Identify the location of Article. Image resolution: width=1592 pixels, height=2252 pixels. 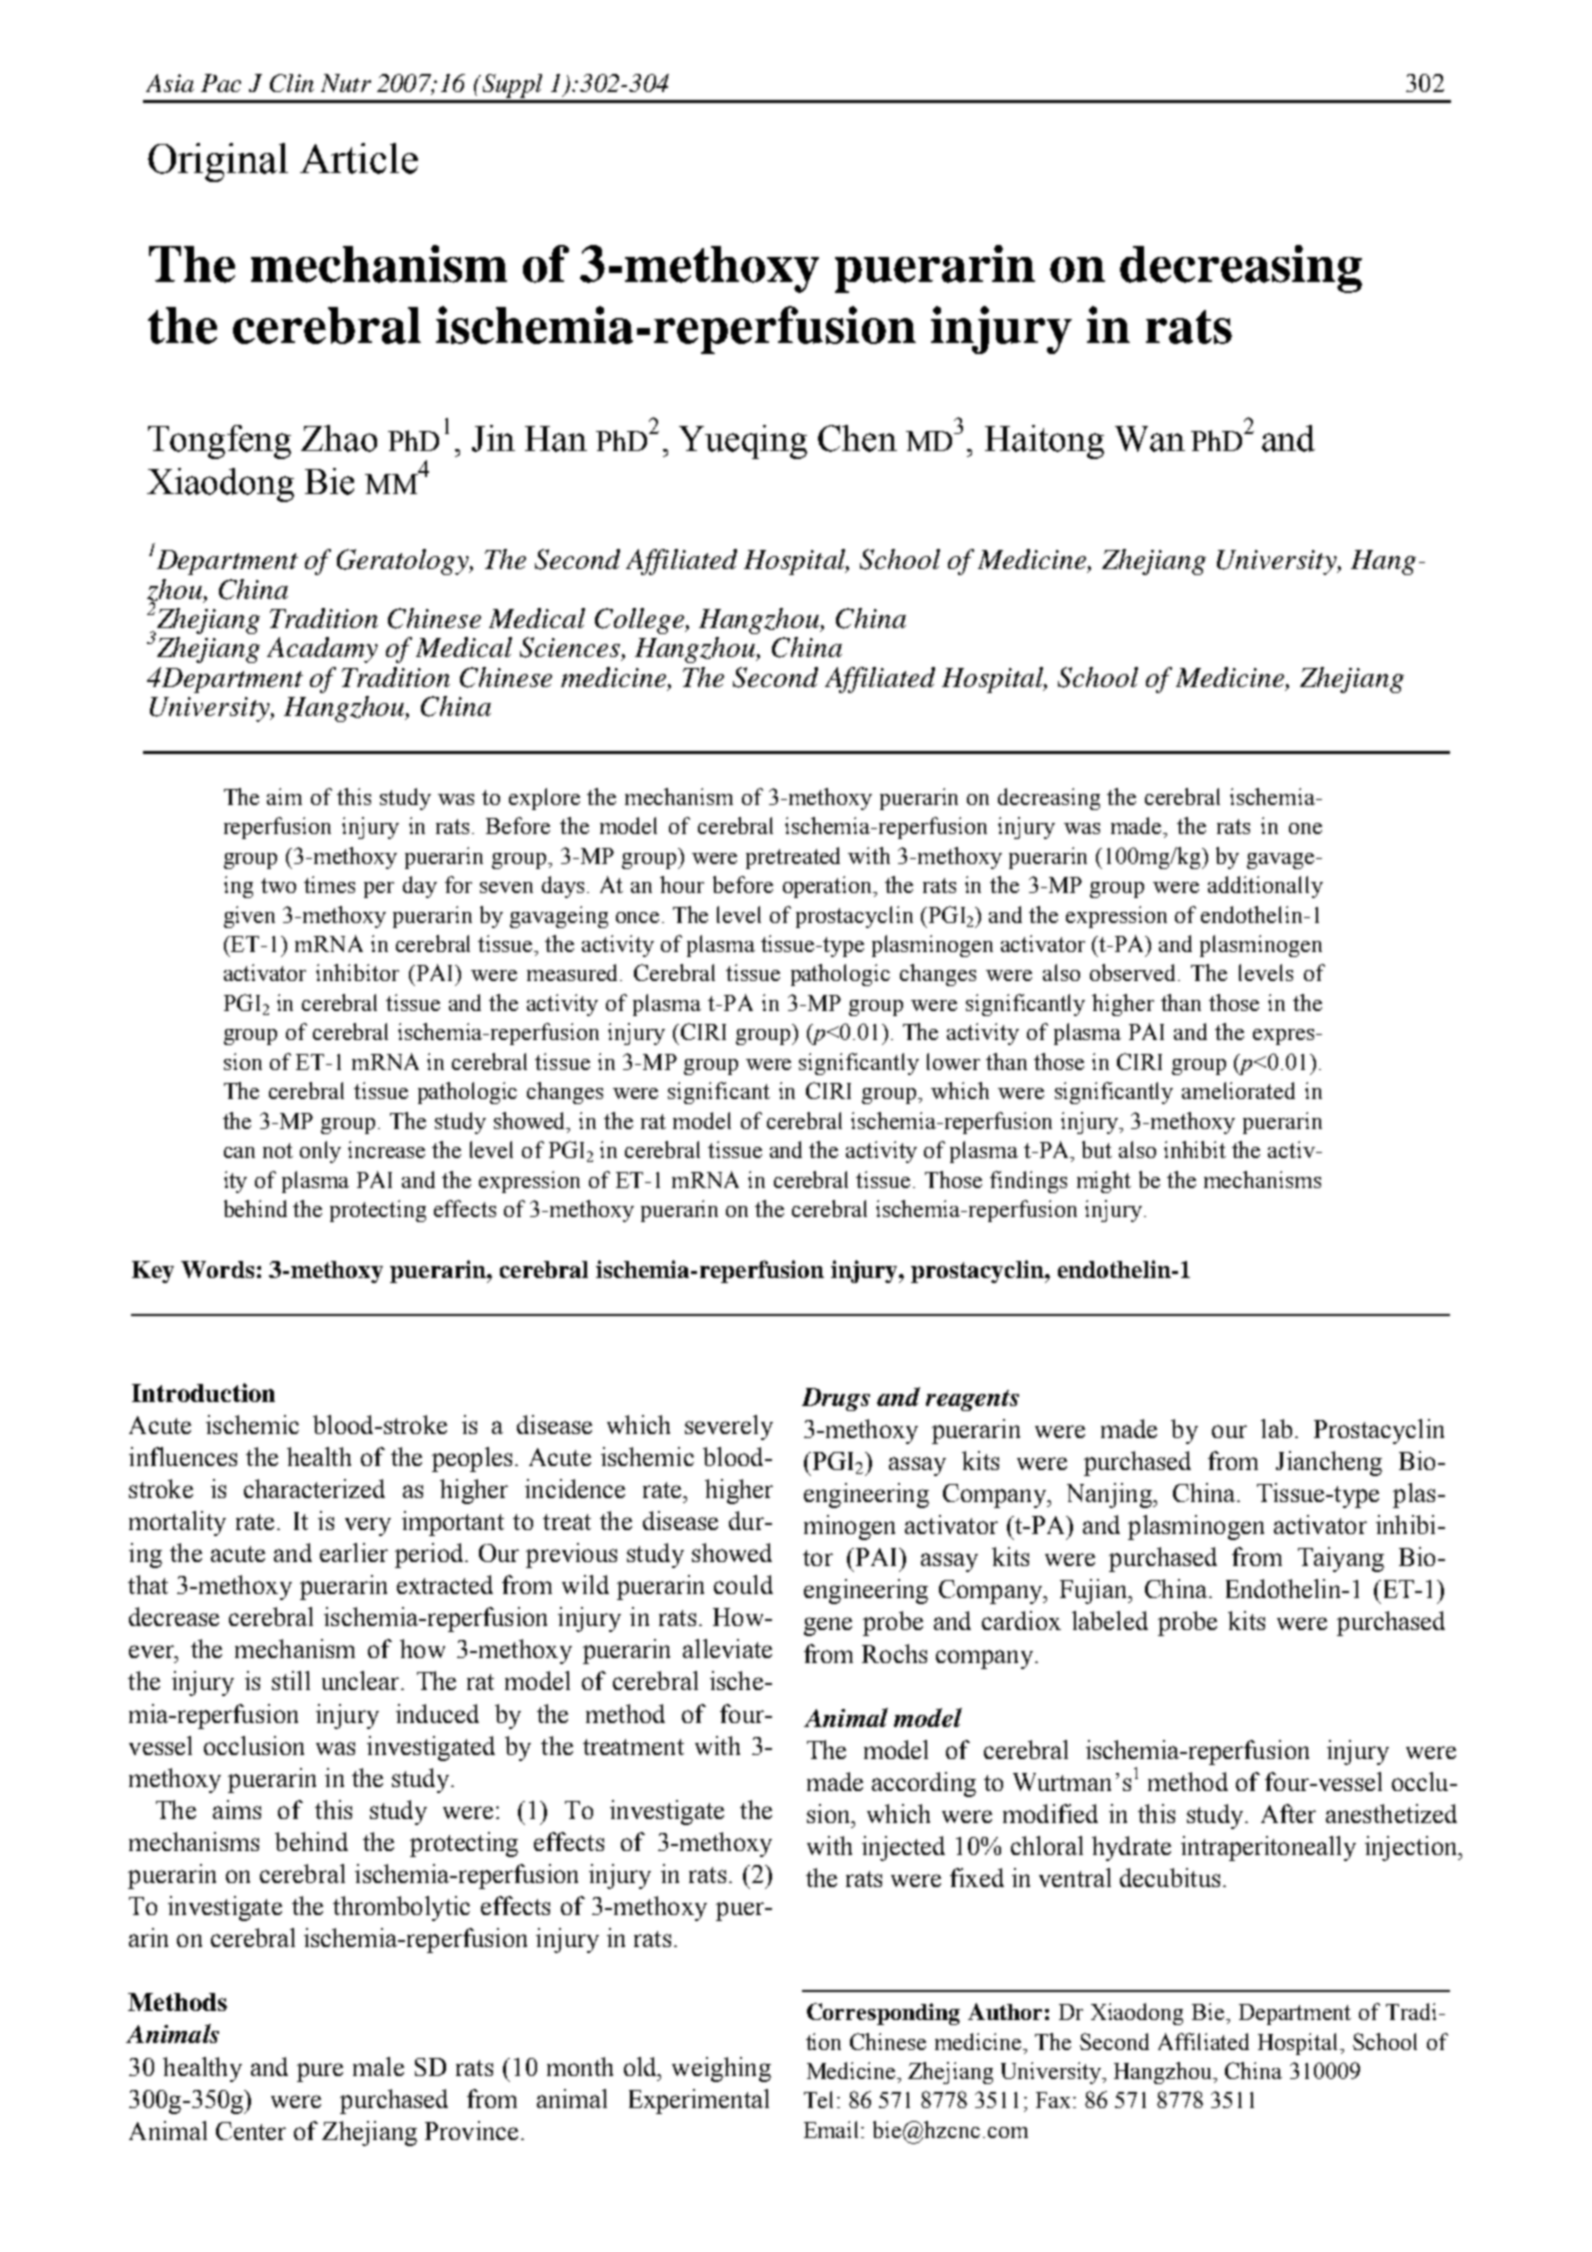
(359, 158).
